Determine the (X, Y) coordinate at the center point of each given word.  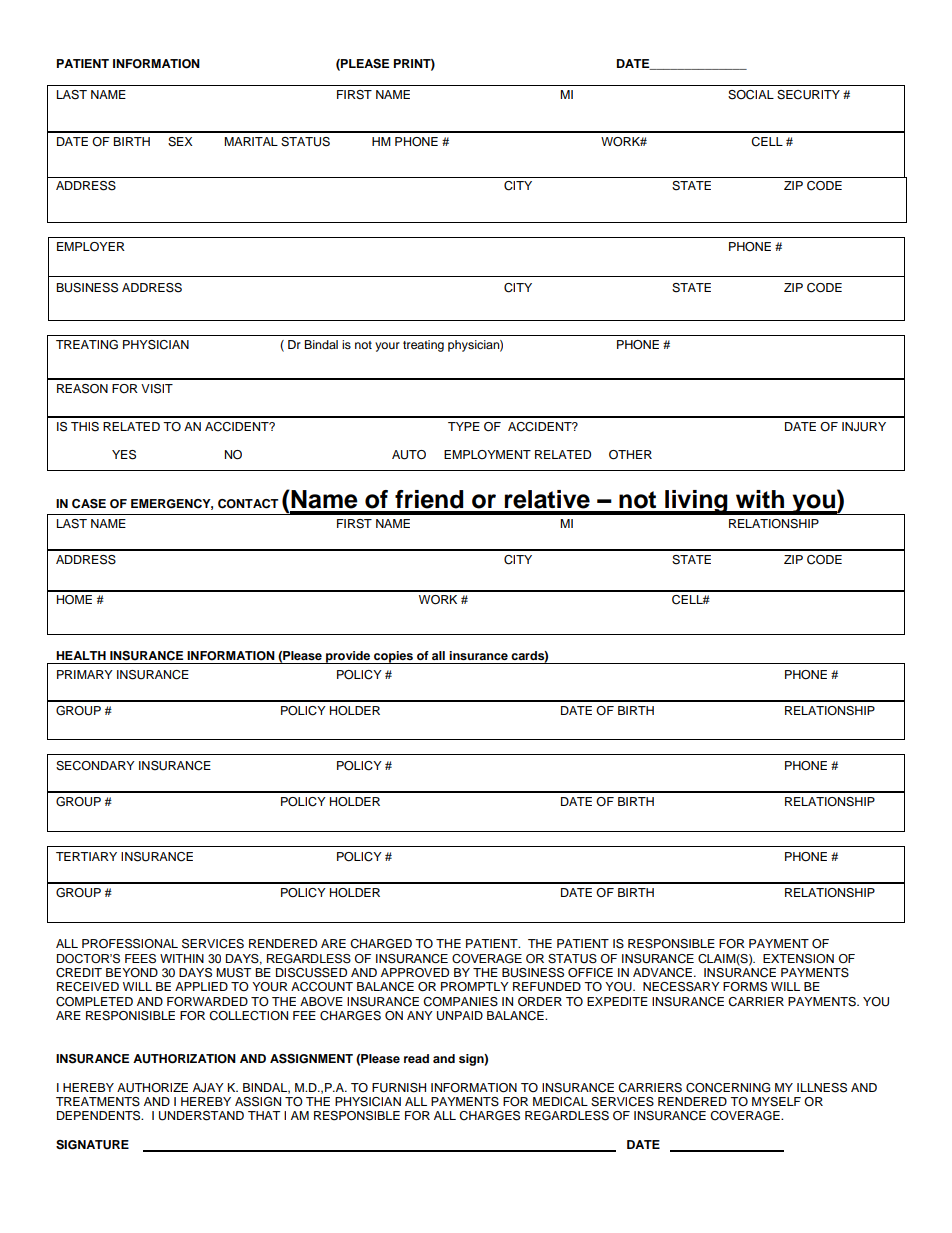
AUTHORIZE (152, 1088)
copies (393, 657)
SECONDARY (95, 766)
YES (124, 455)
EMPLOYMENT (487, 454)
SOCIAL (751, 95)
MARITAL (251, 141)
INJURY (864, 427)
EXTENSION (798, 959)
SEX (180, 142)
